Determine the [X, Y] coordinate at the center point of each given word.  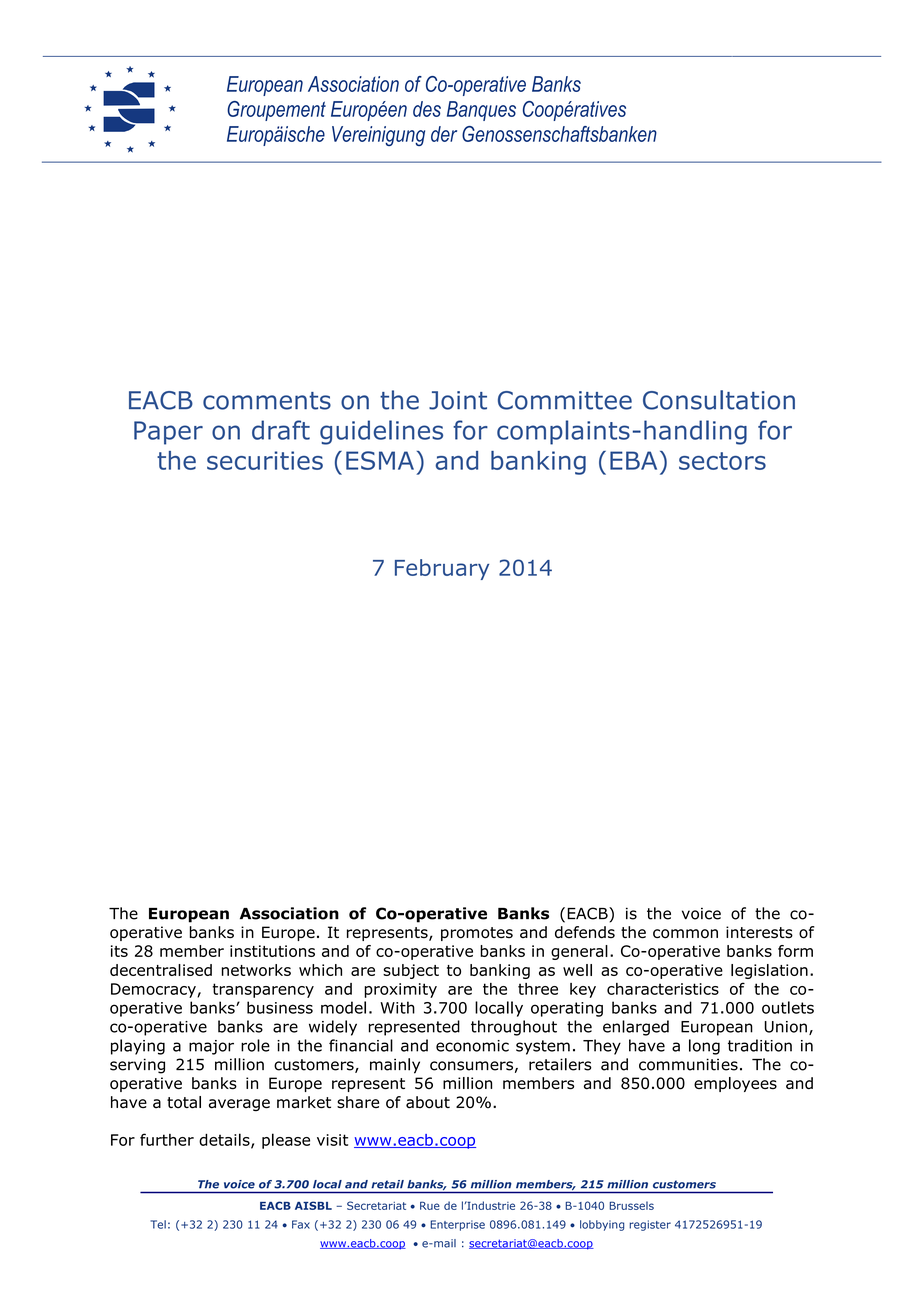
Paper [168, 433]
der [444, 134]
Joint [458, 400]
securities [265, 460]
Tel [158, 1224]
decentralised [161, 970]
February [442, 569]
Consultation [719, 400]
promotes [477, 934]
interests [759, 932]
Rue [430, 1205]
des [427, 109]
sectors [722, 461]
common [685, 934]
